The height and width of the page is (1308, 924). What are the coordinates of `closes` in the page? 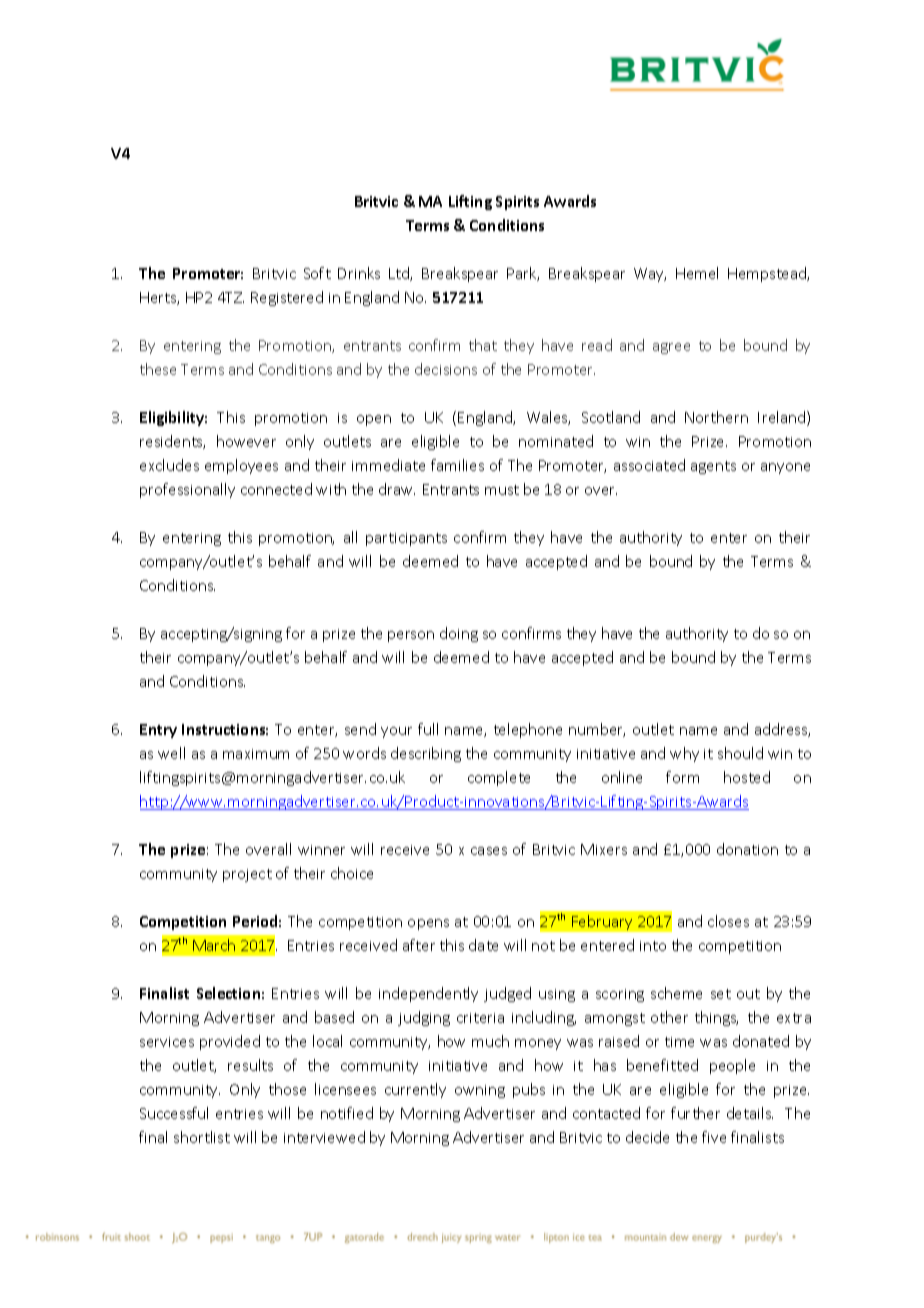 It's located at (728, 921).
